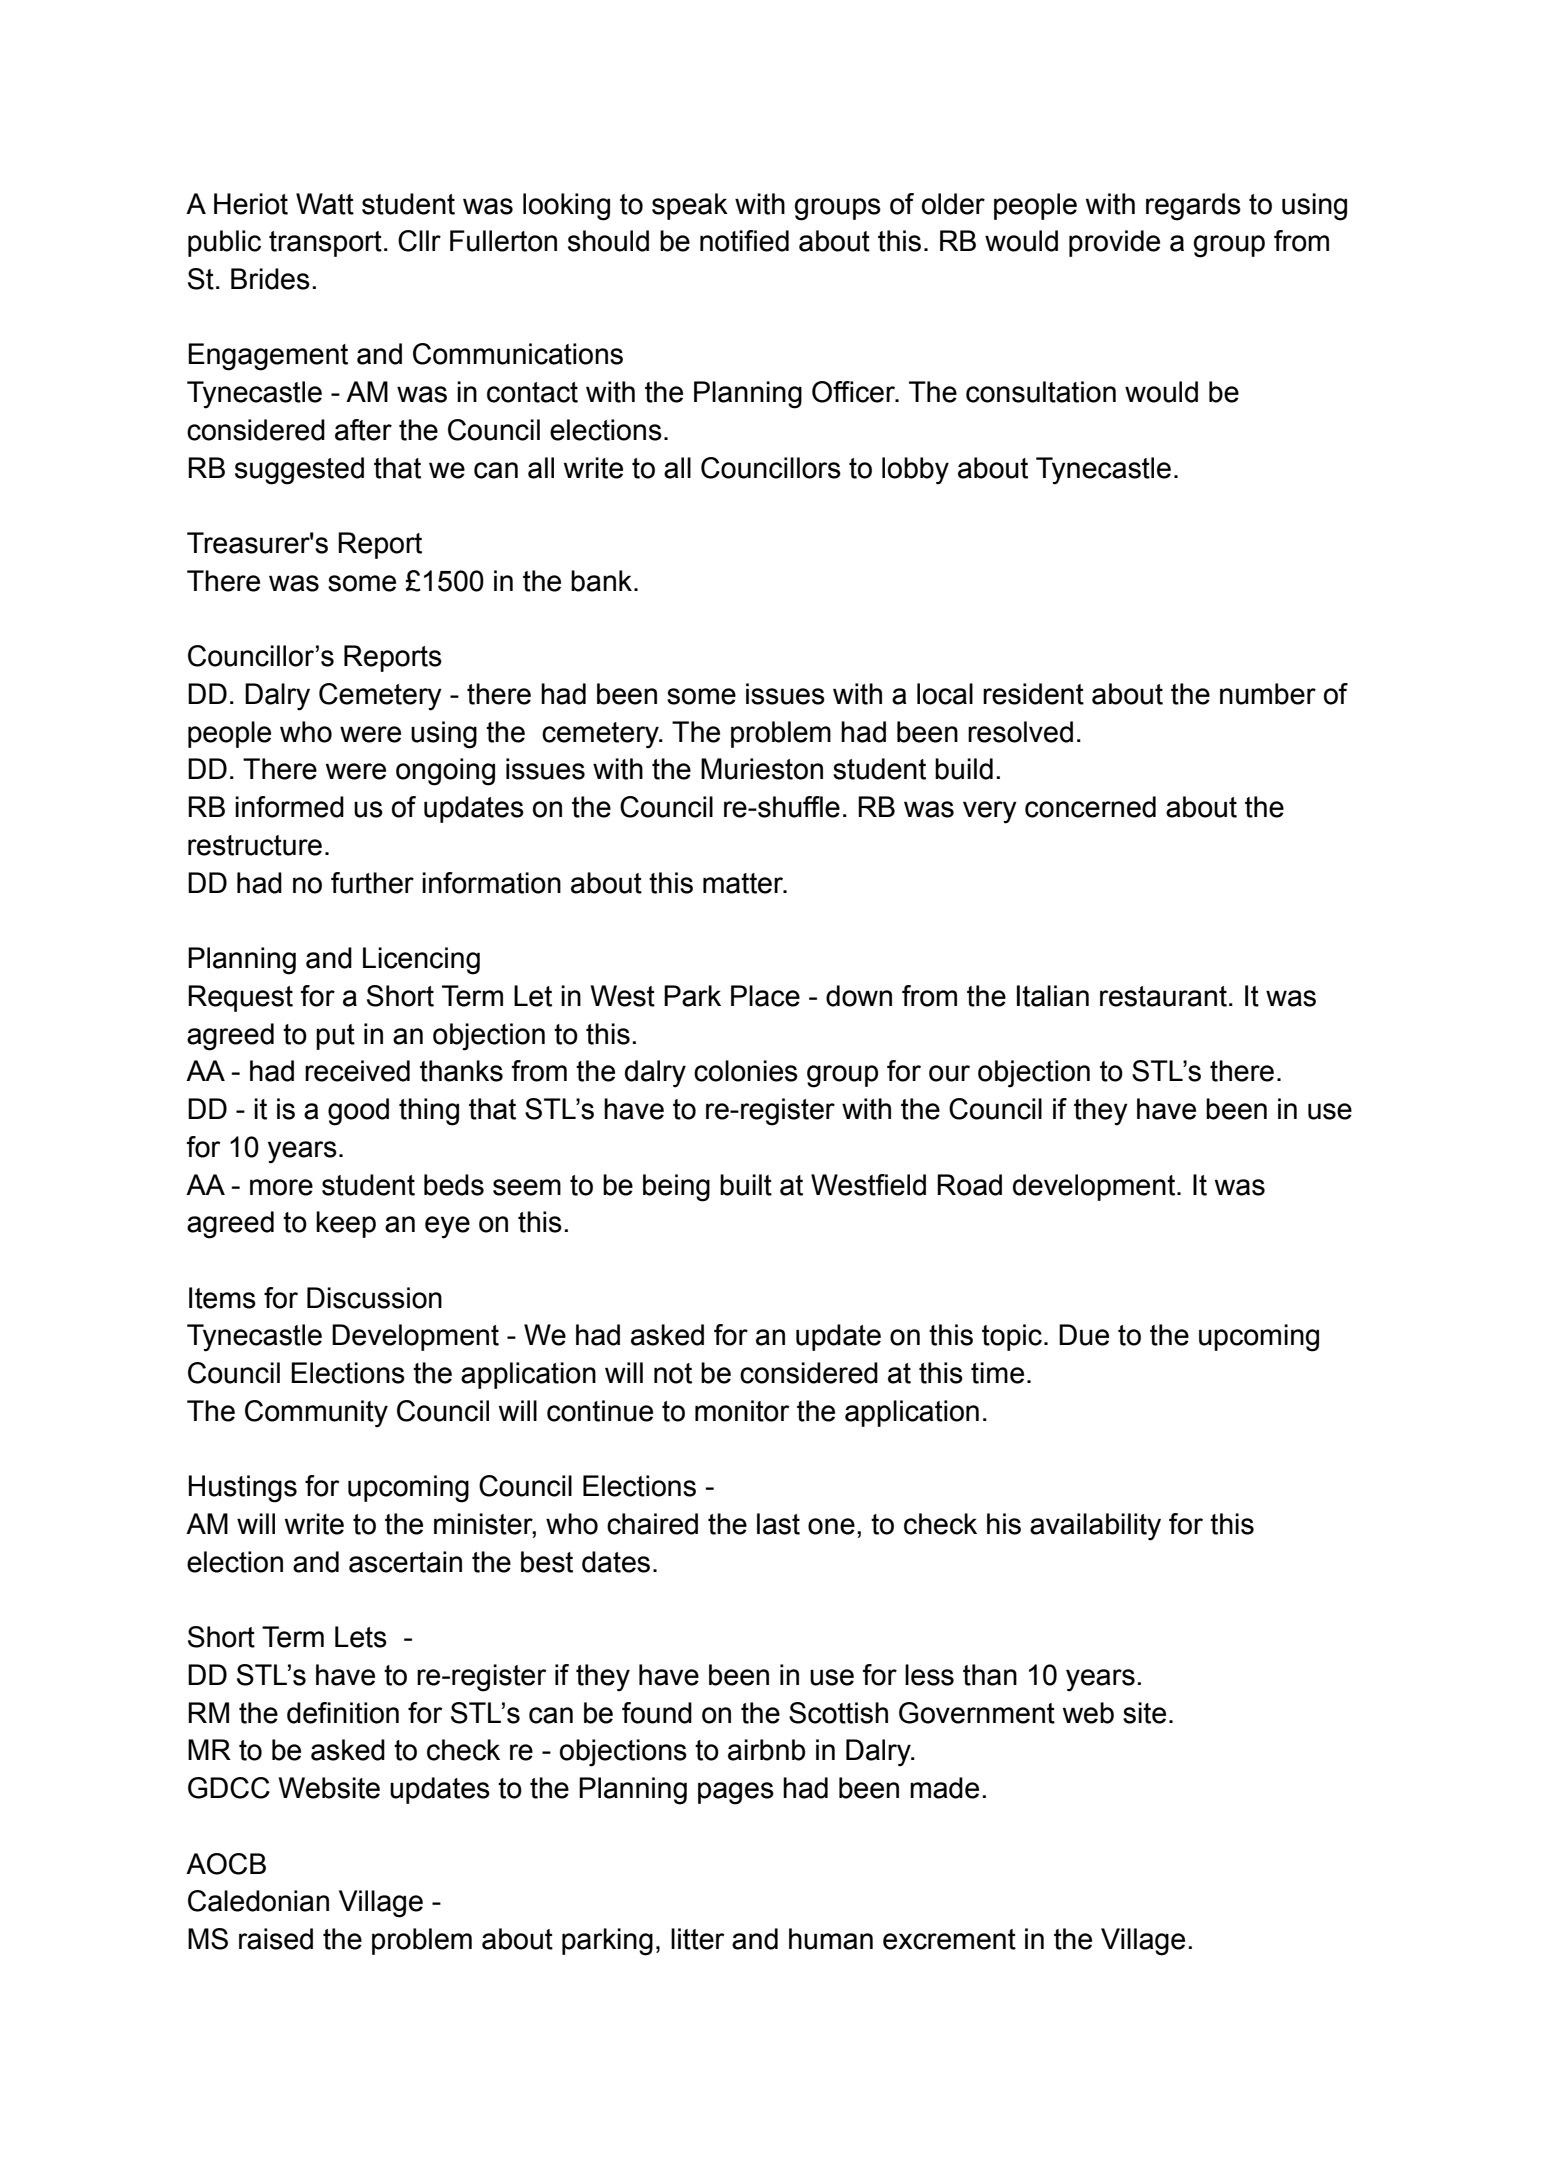 The width and height of the screenshot is (1546, 2184). I want to click on transport, so click(325, 244).
